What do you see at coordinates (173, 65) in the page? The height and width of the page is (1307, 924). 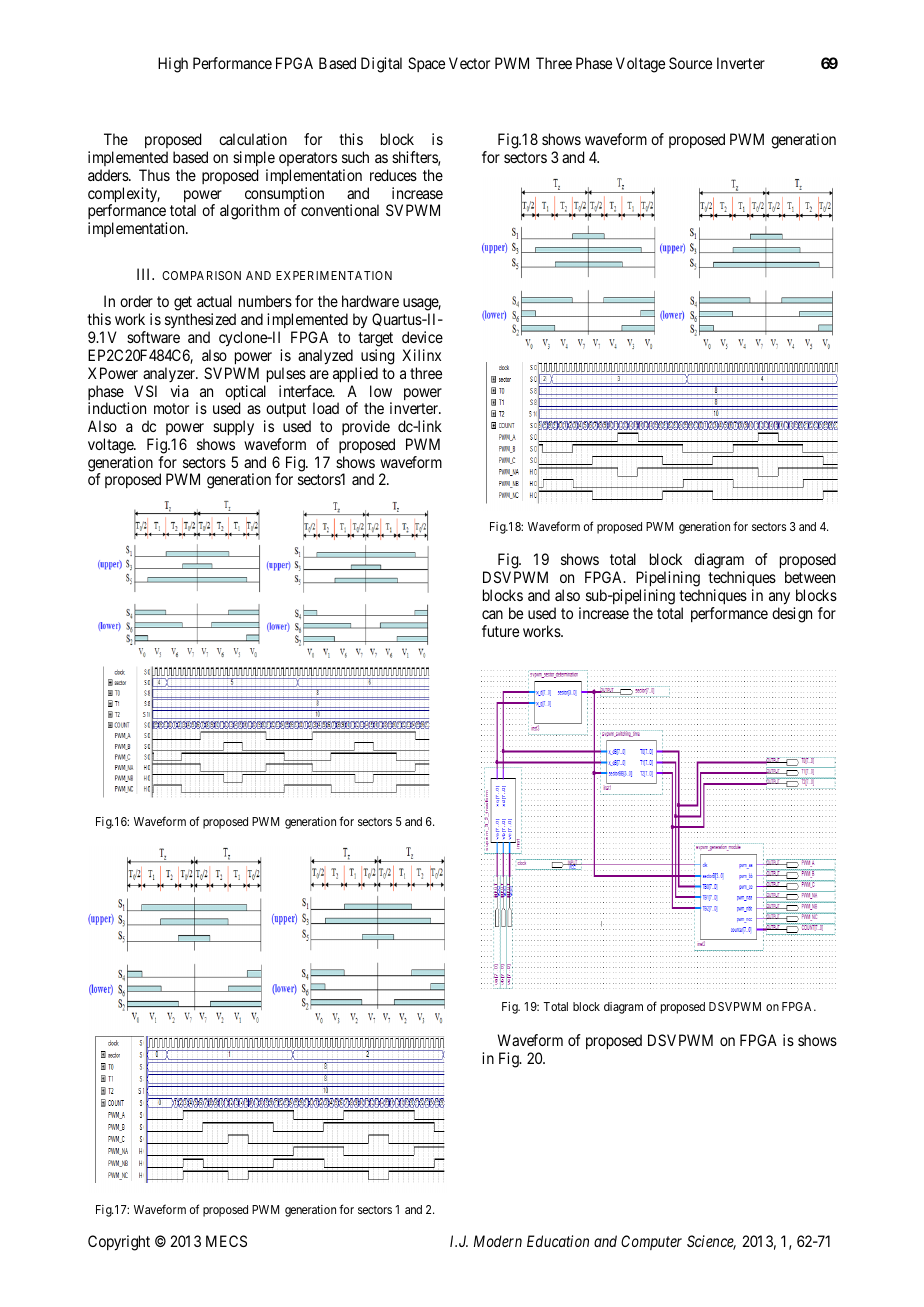 I see `High` at bounding box center [173, 65].
